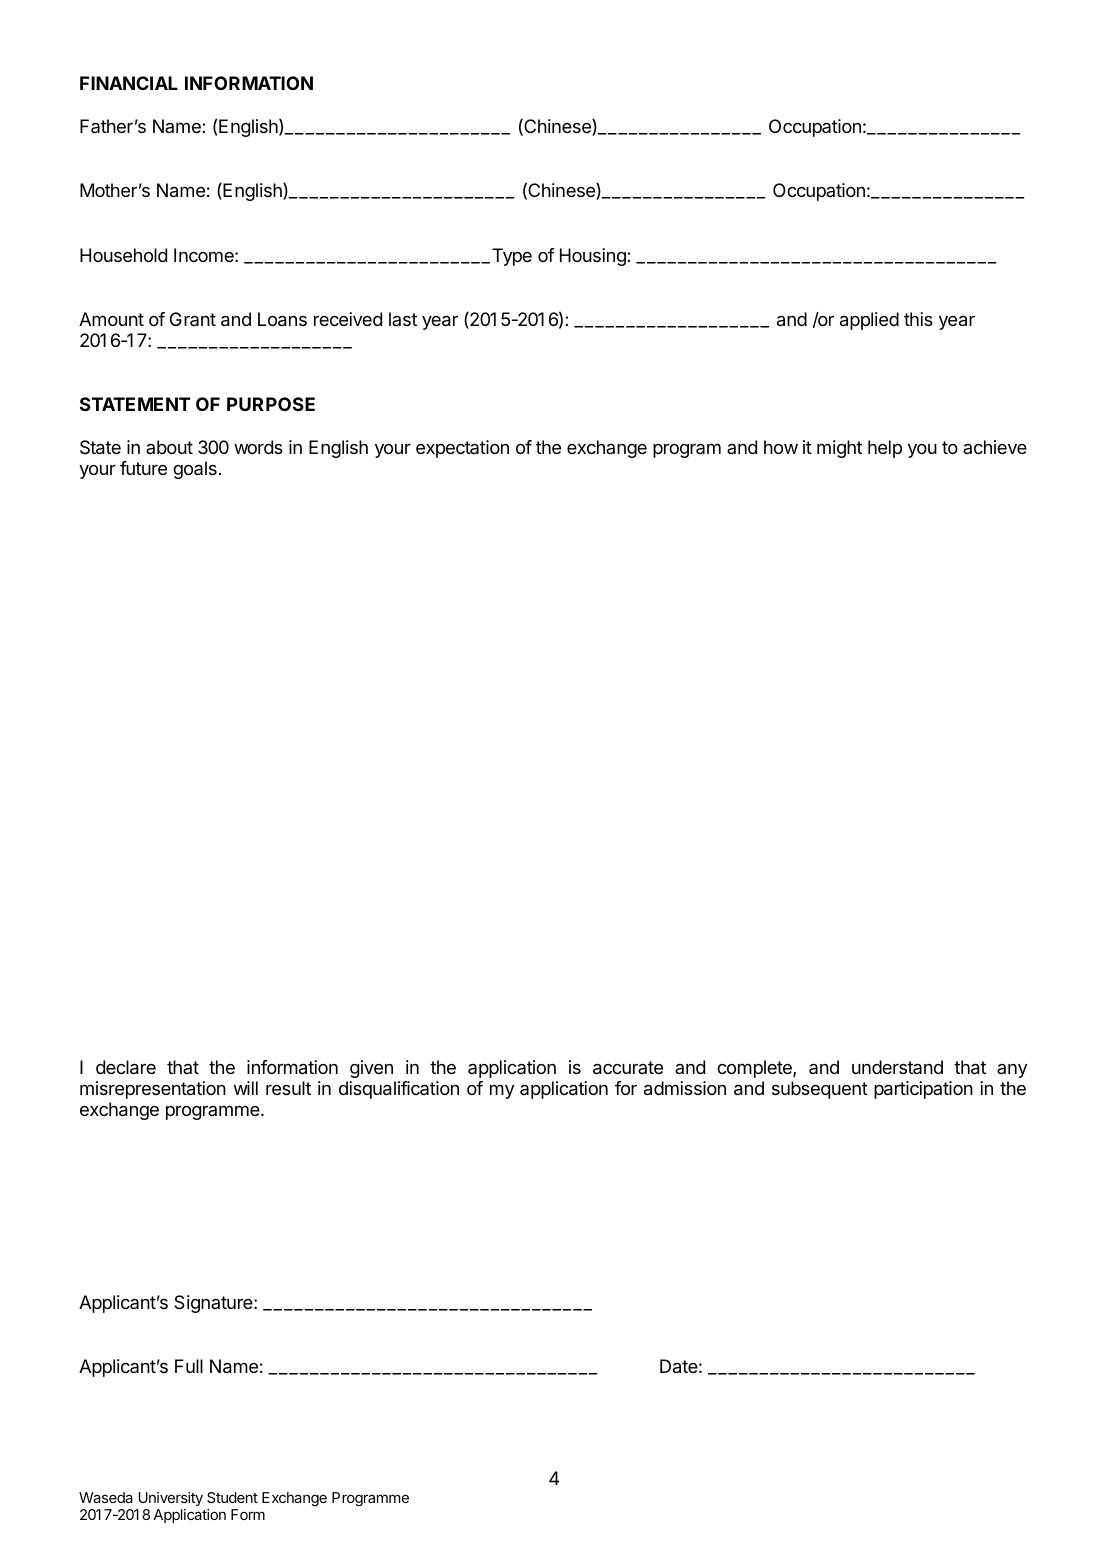 The width and height of the page is (1106, 1564). What do you see at coordinates (685, 1088) in the page?
I see `admission` at bounding box center [685, 1088].
